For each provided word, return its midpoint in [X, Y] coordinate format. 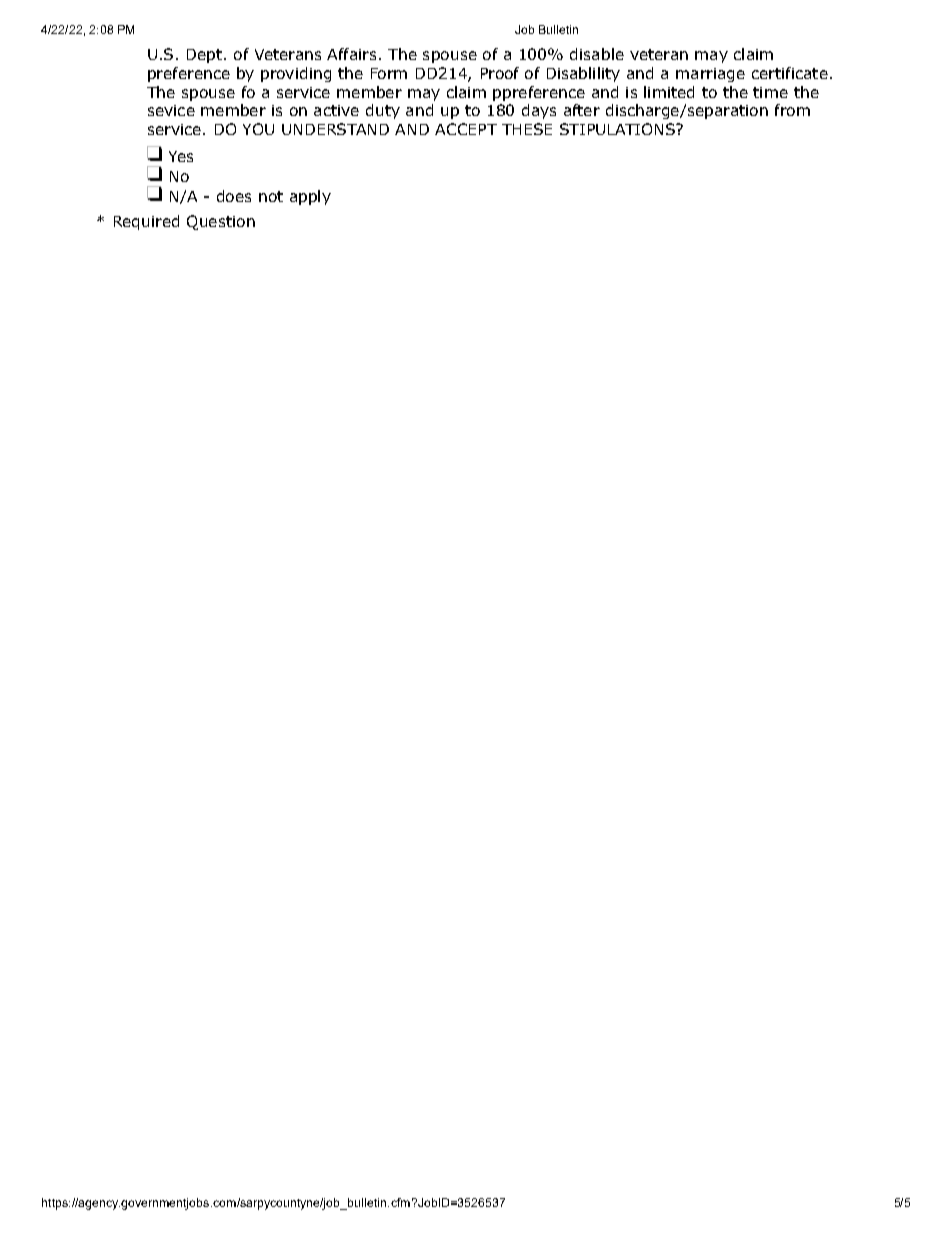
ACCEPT [466, 129]
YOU [258, 129]
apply [310, 197]
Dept [204, 56]
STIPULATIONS [618, 129]
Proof [500, 73]
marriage [710, 75]
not [271, 196]
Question [221, 222]
